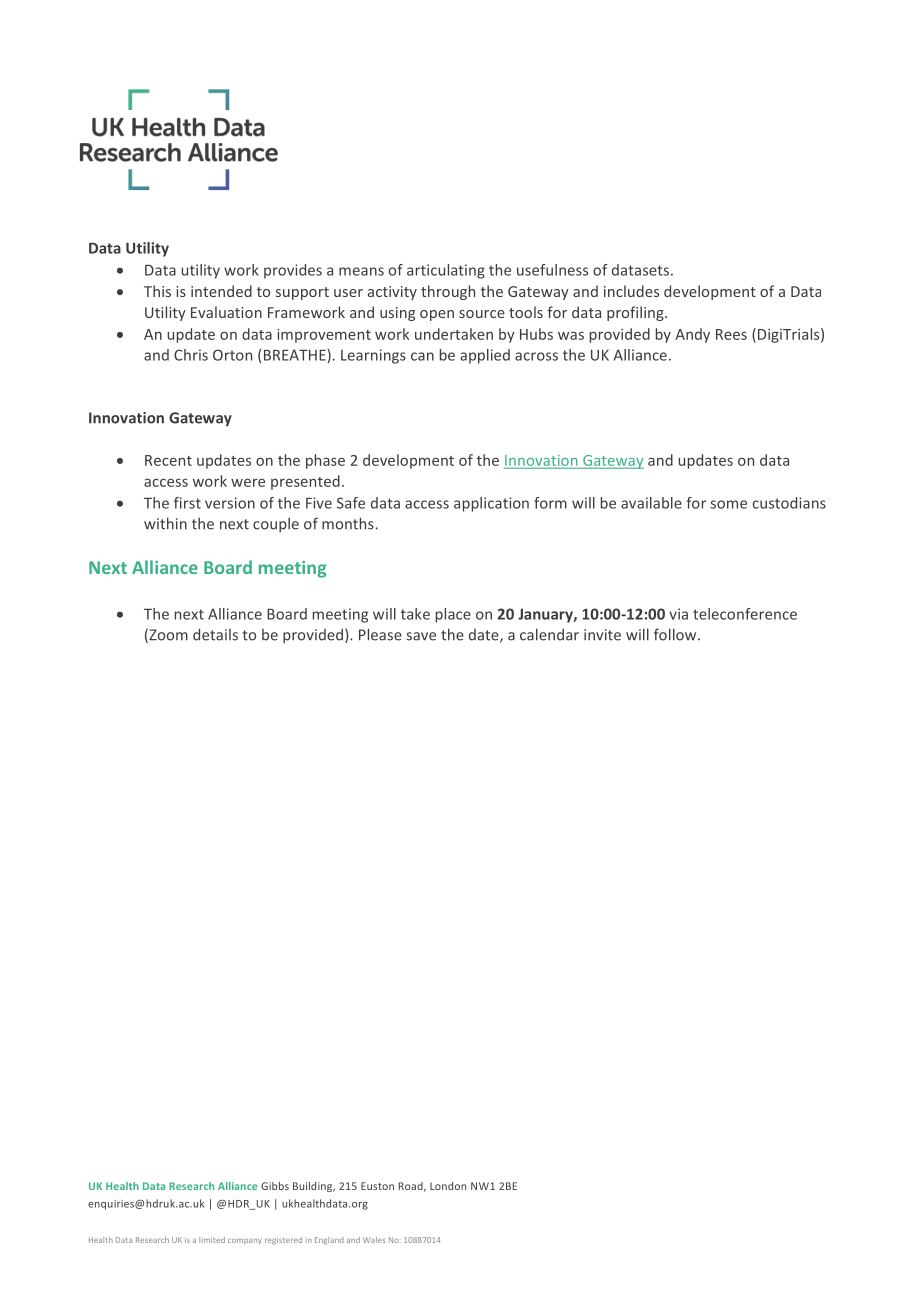  I want to click on version, so click(230, 503).
